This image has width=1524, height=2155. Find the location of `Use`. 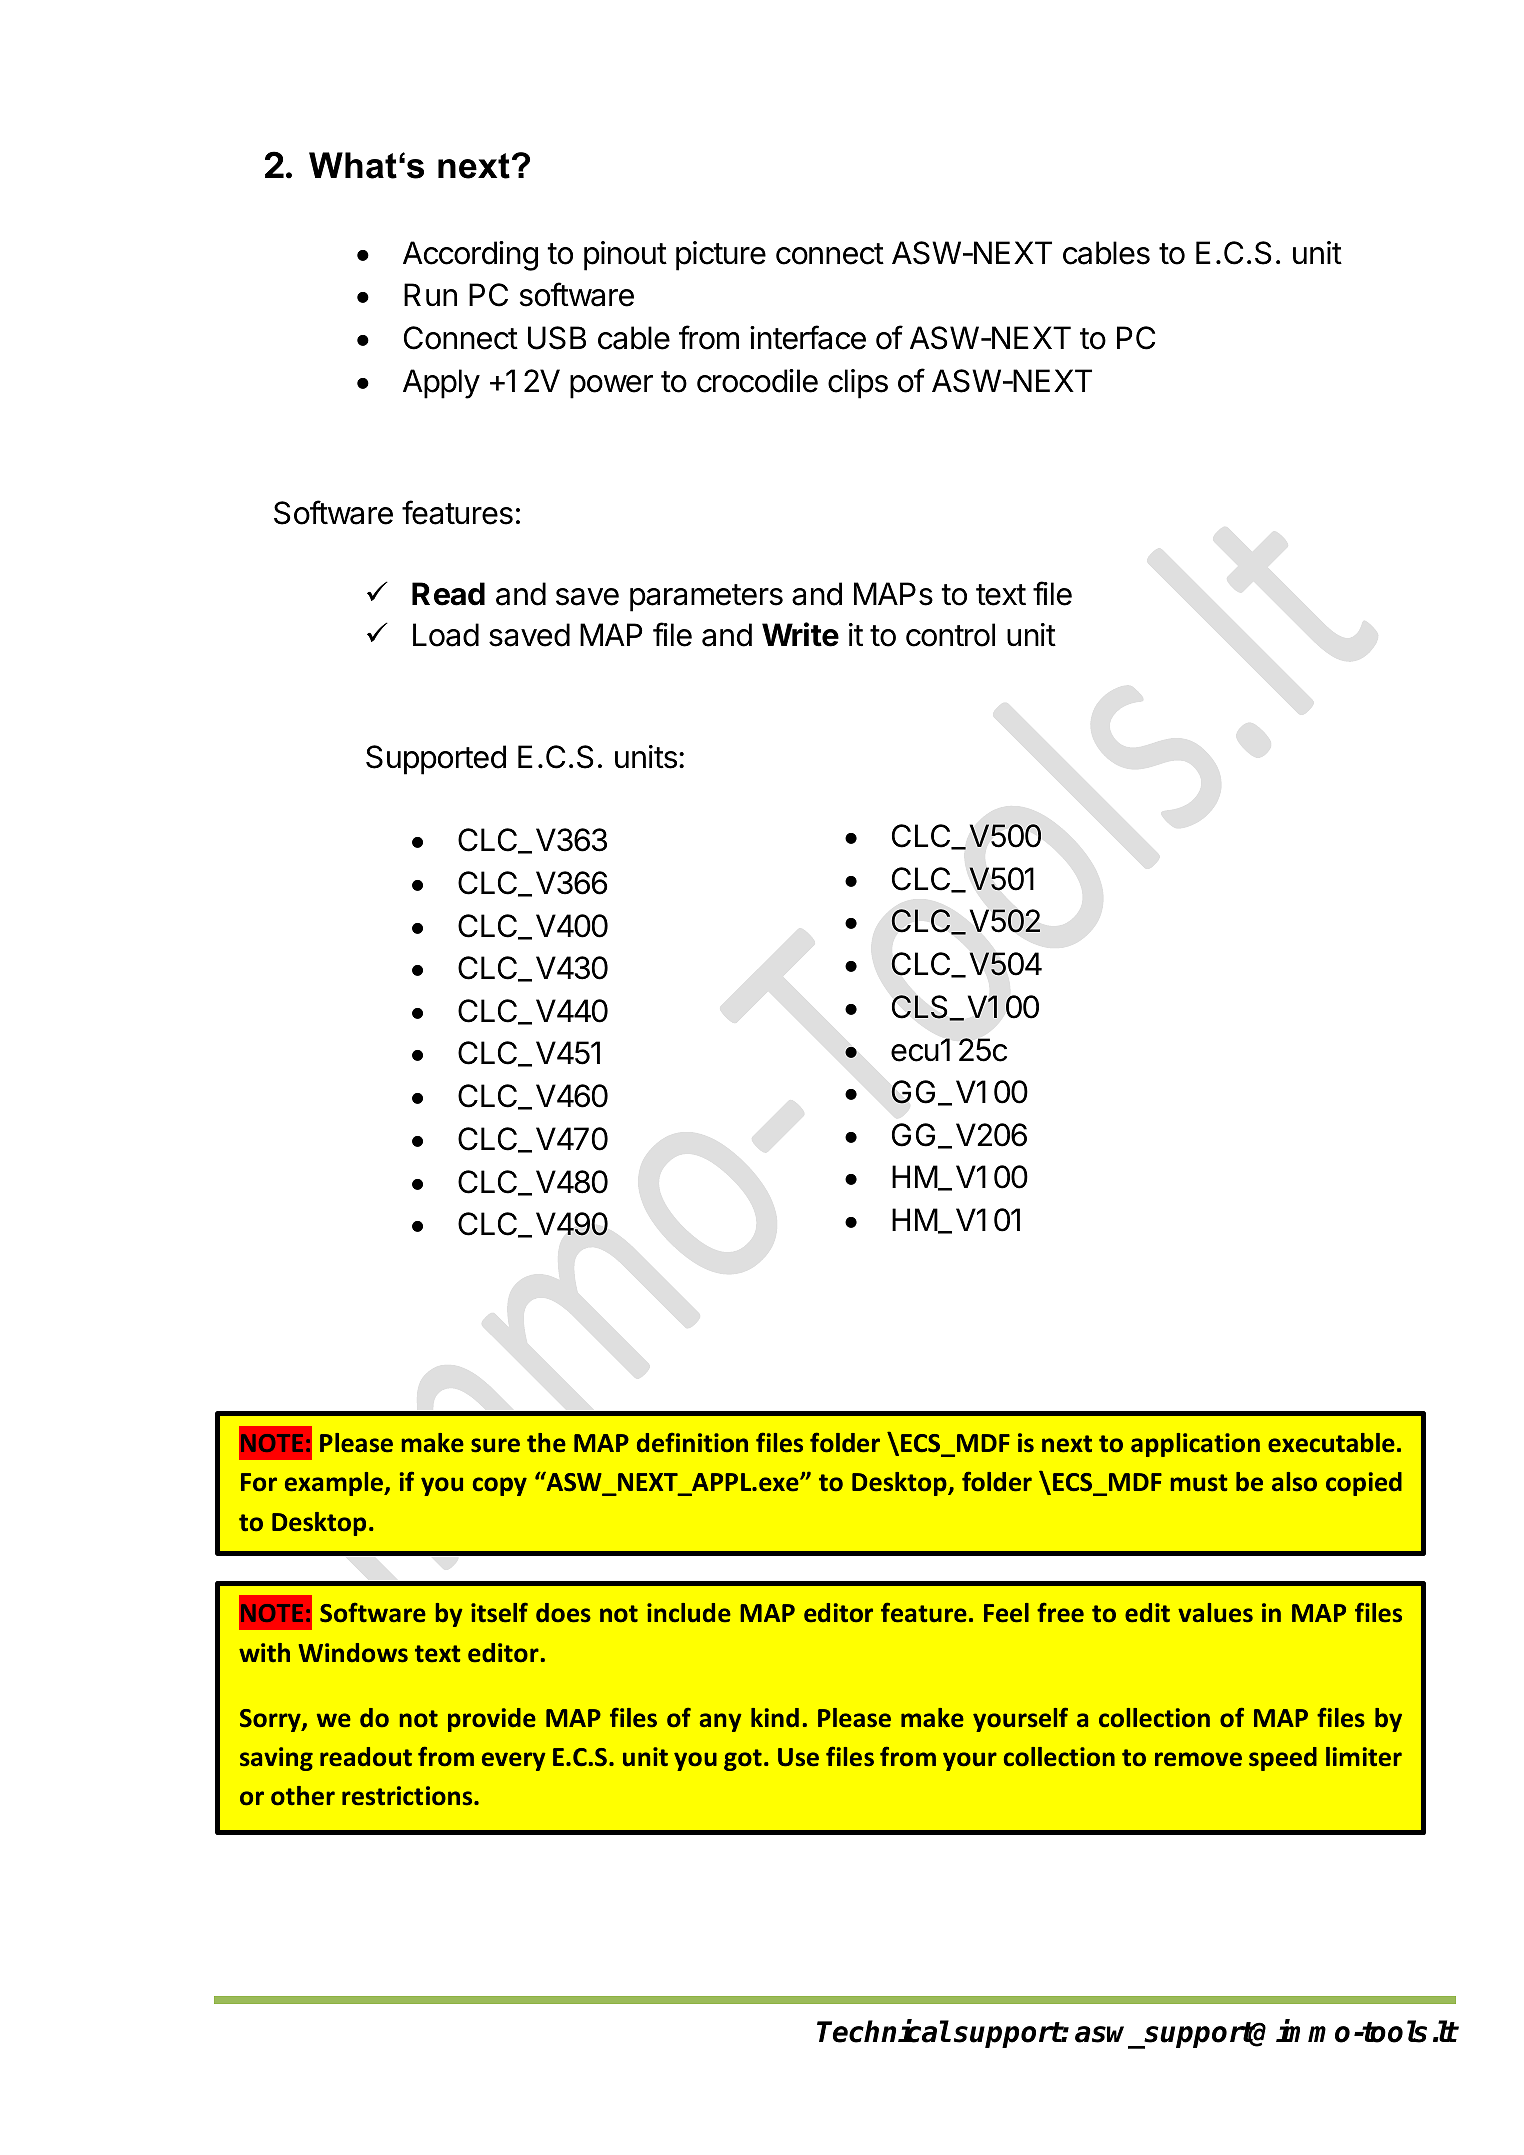

Use is located at coordinates (798, 1757).
